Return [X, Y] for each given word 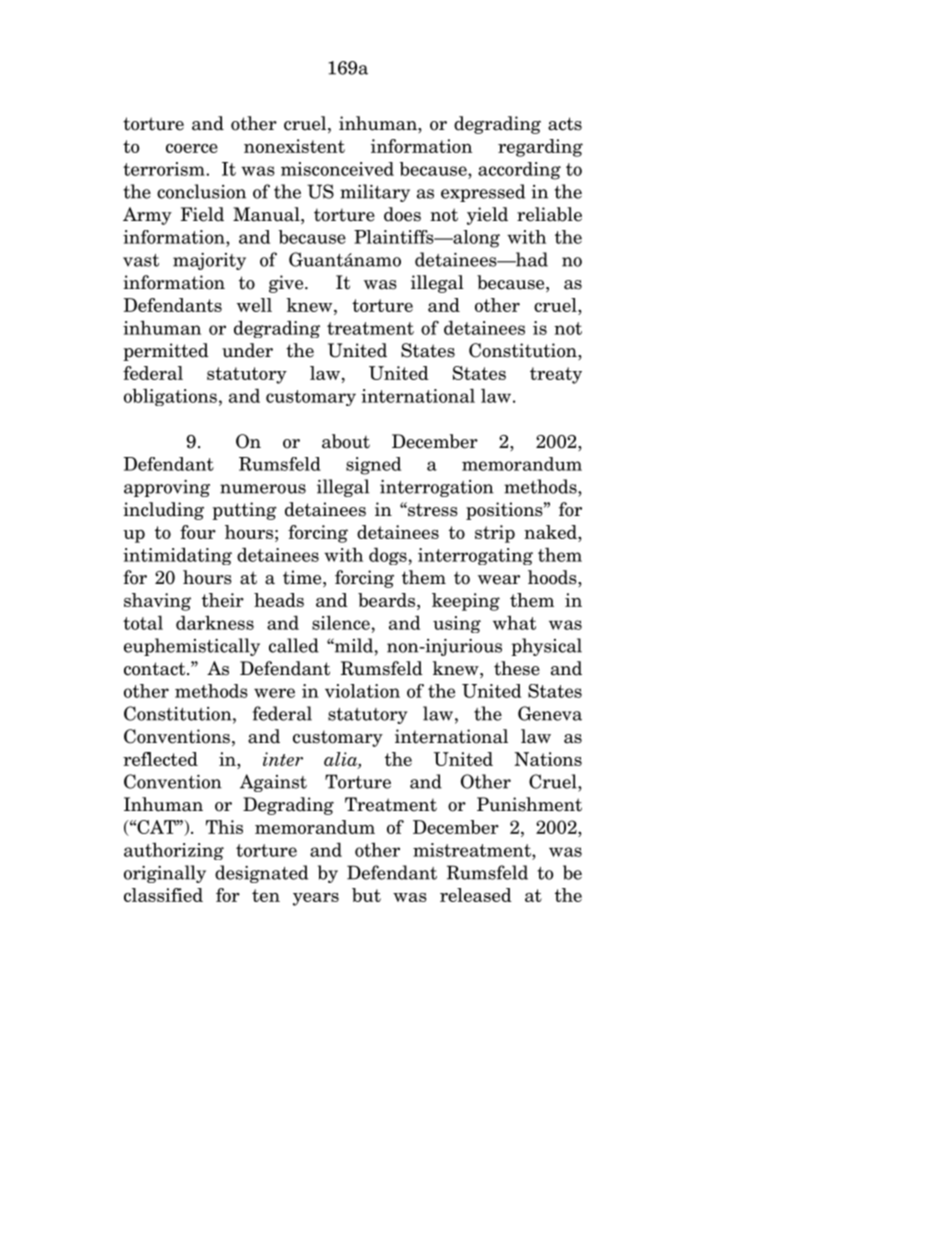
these [517, 668]
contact [156, 669]
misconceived [337, 169]
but [366, 895]
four [198, 532]
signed [373, 466]
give [287, 284]
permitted [166, 352]
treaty [556, 375]
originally [165, 874]
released [476, 895]
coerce [192, 148]
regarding [540, 148]
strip [495, 534]
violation [362, 691]
